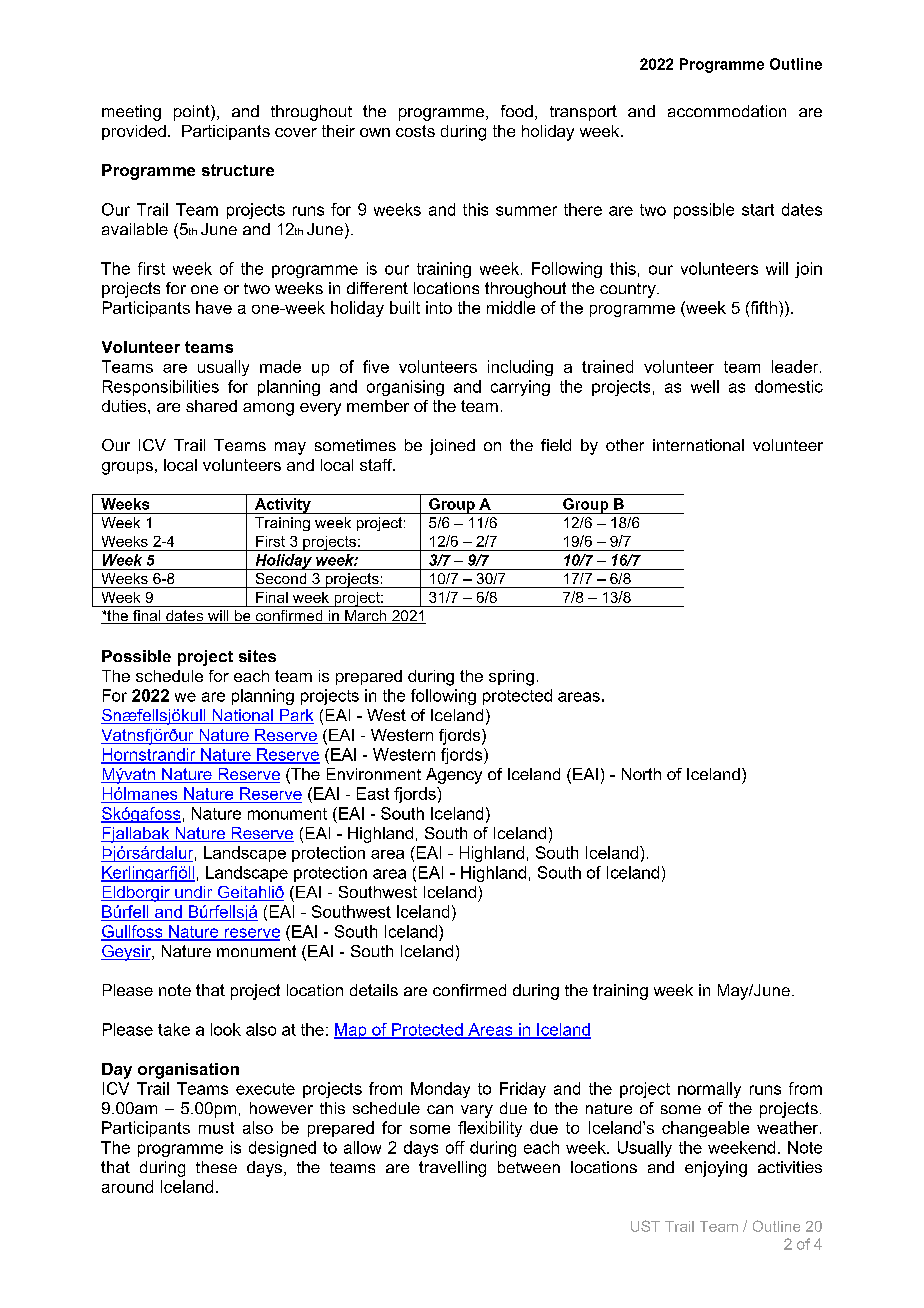  What do you see at coordinates (705, 386) in the image?
I see `well` at bounding box center [705, 386].
